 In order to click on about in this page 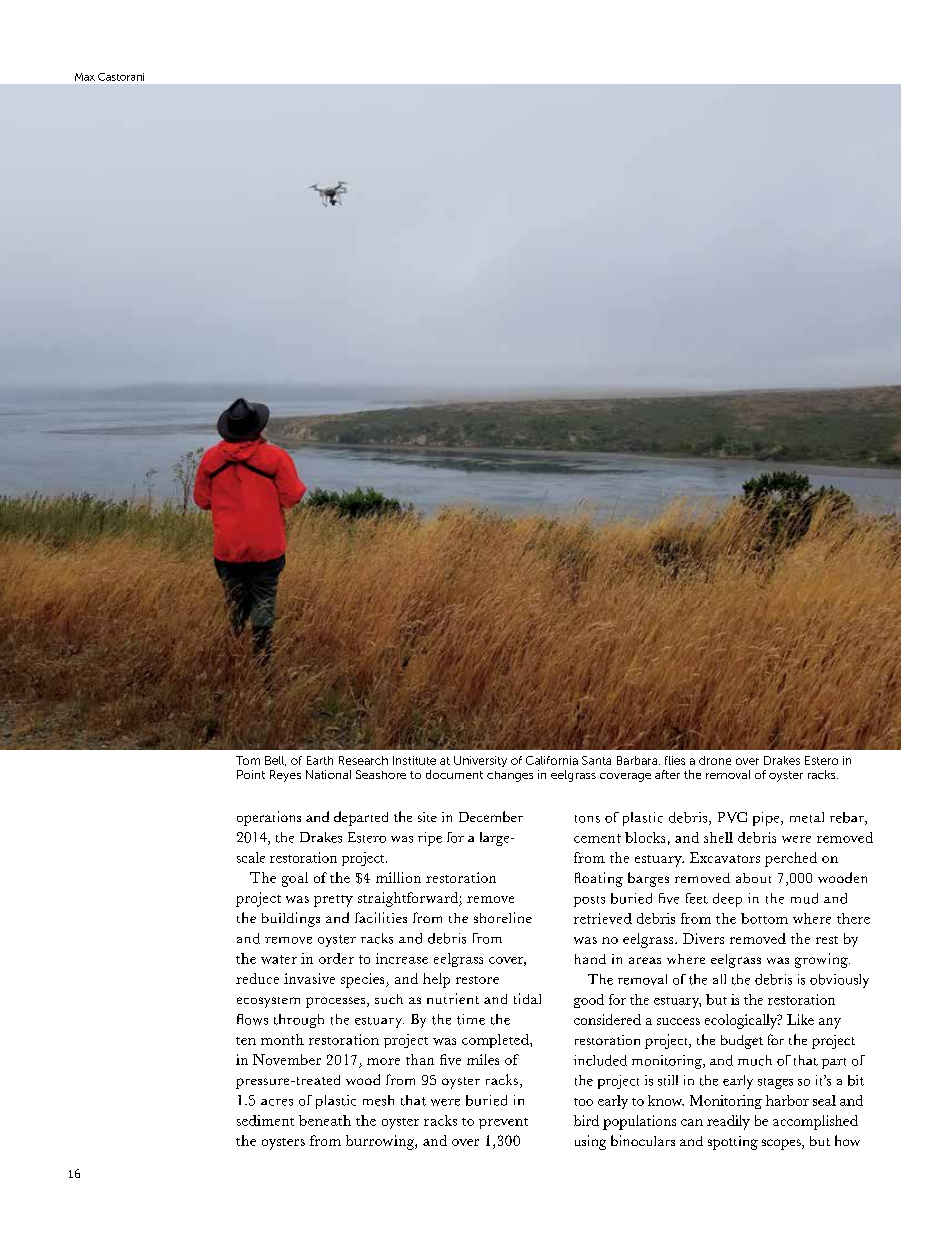, I will do `click(753, 878)`.
